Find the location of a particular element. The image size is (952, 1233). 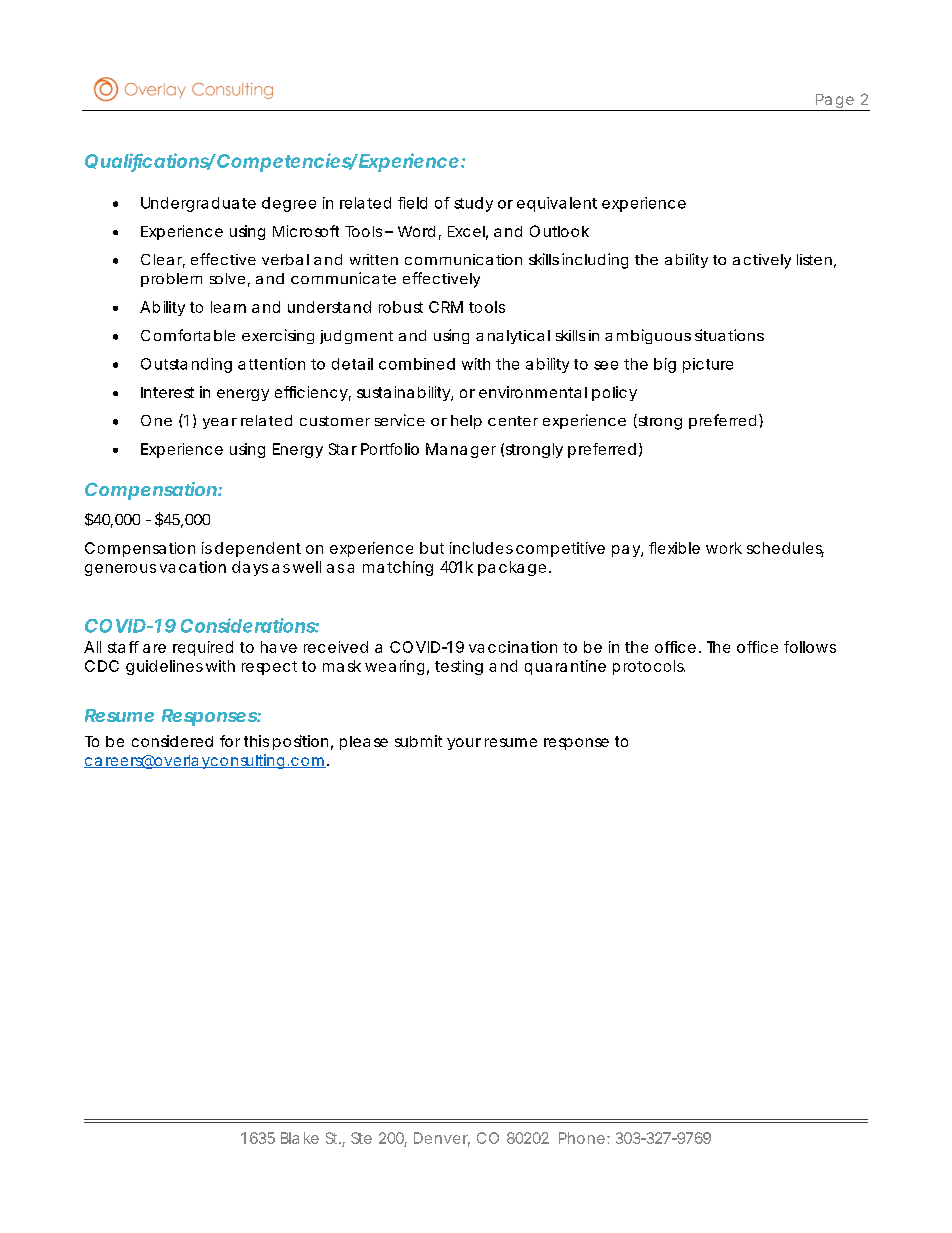

Undergraduate is located at coordinates (198, 204).
